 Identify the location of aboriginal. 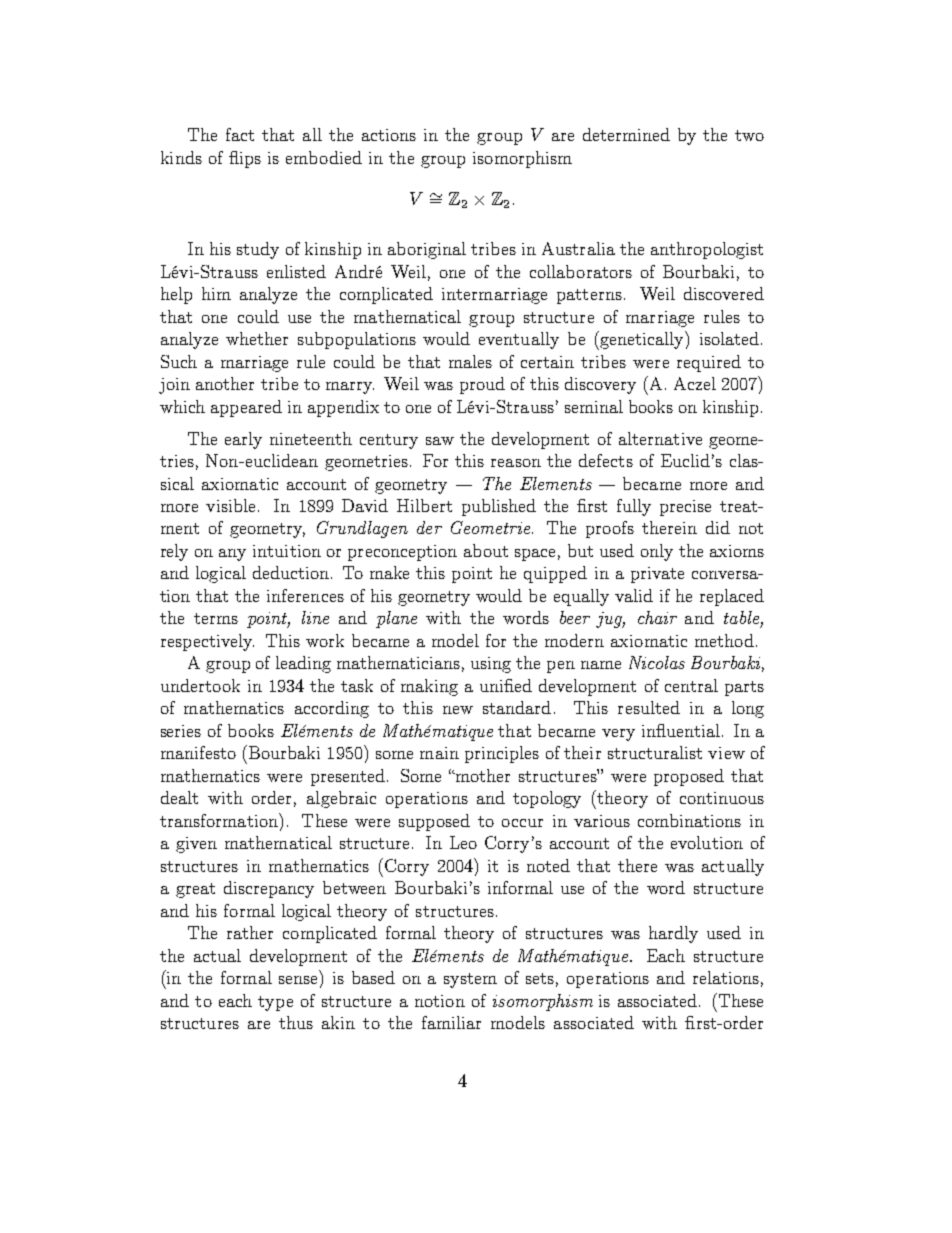
(427, 250).
